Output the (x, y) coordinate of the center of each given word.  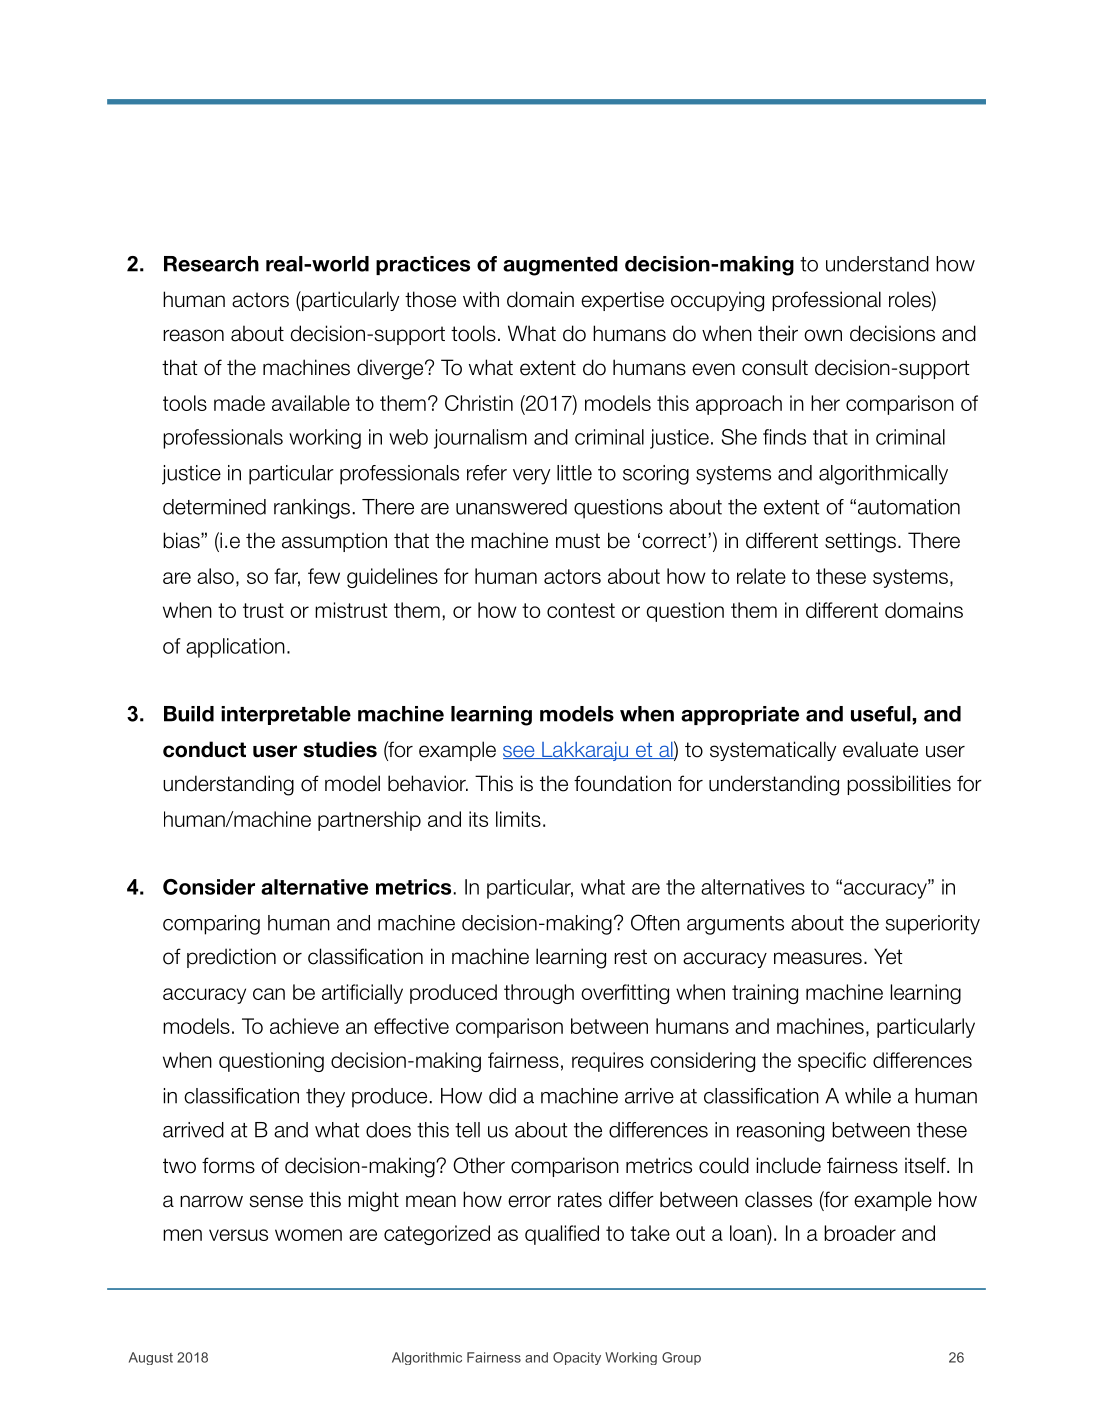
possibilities (899, 785)
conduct (204, 749)
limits (518, 819)
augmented (560, 266)
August (151, 1358)
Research (211, 264)
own (823, 335)
